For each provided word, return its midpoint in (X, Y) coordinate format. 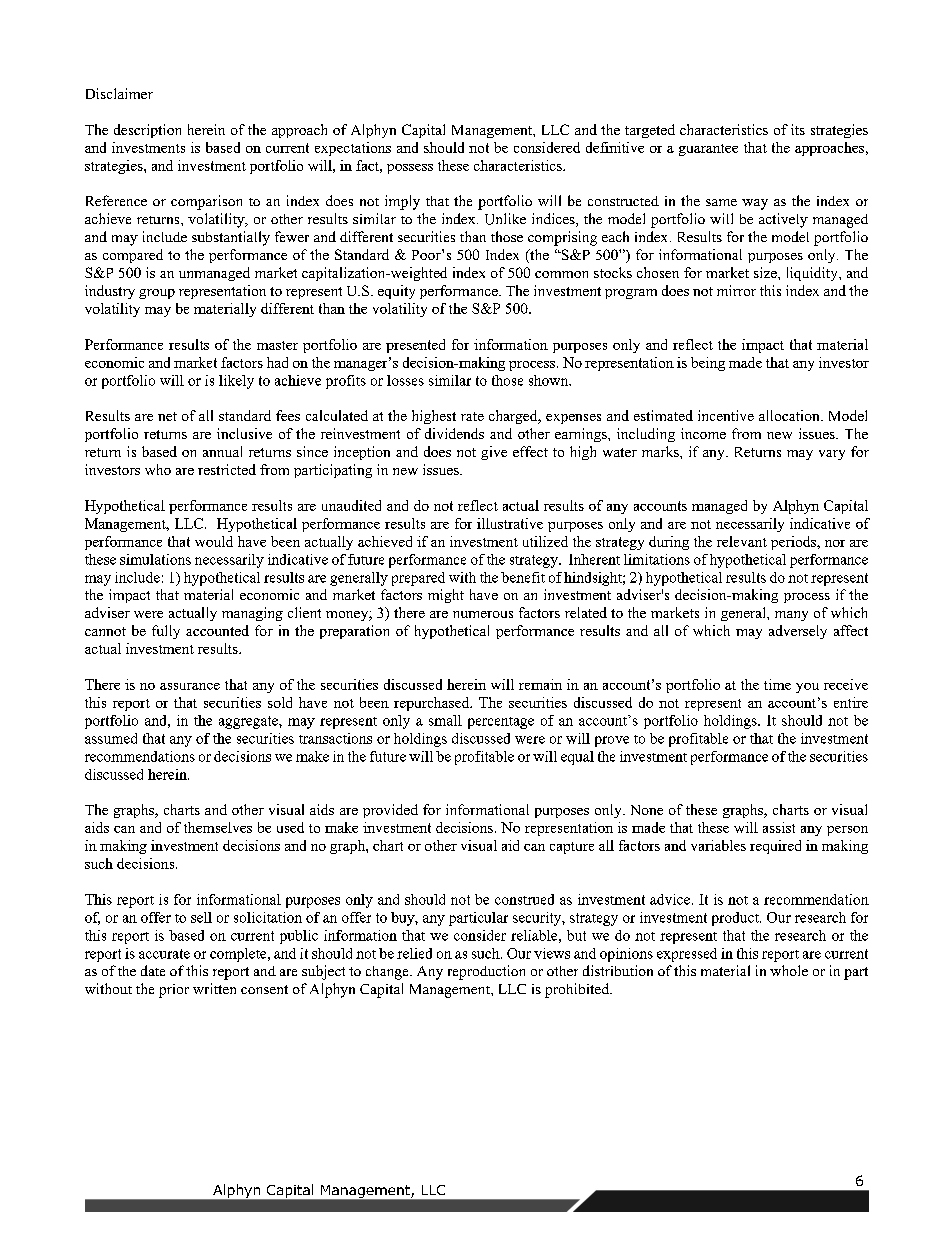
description (147, 131)
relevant (742, 541)
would (214, 541)
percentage (501, 723)
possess (410, 169)
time (777, 684)
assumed (111, 738)
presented (415, 346)
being (708, 364)
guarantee (708, 150)
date (153, 970)
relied (414, 953)
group (157, 294)
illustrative (510, 523)
